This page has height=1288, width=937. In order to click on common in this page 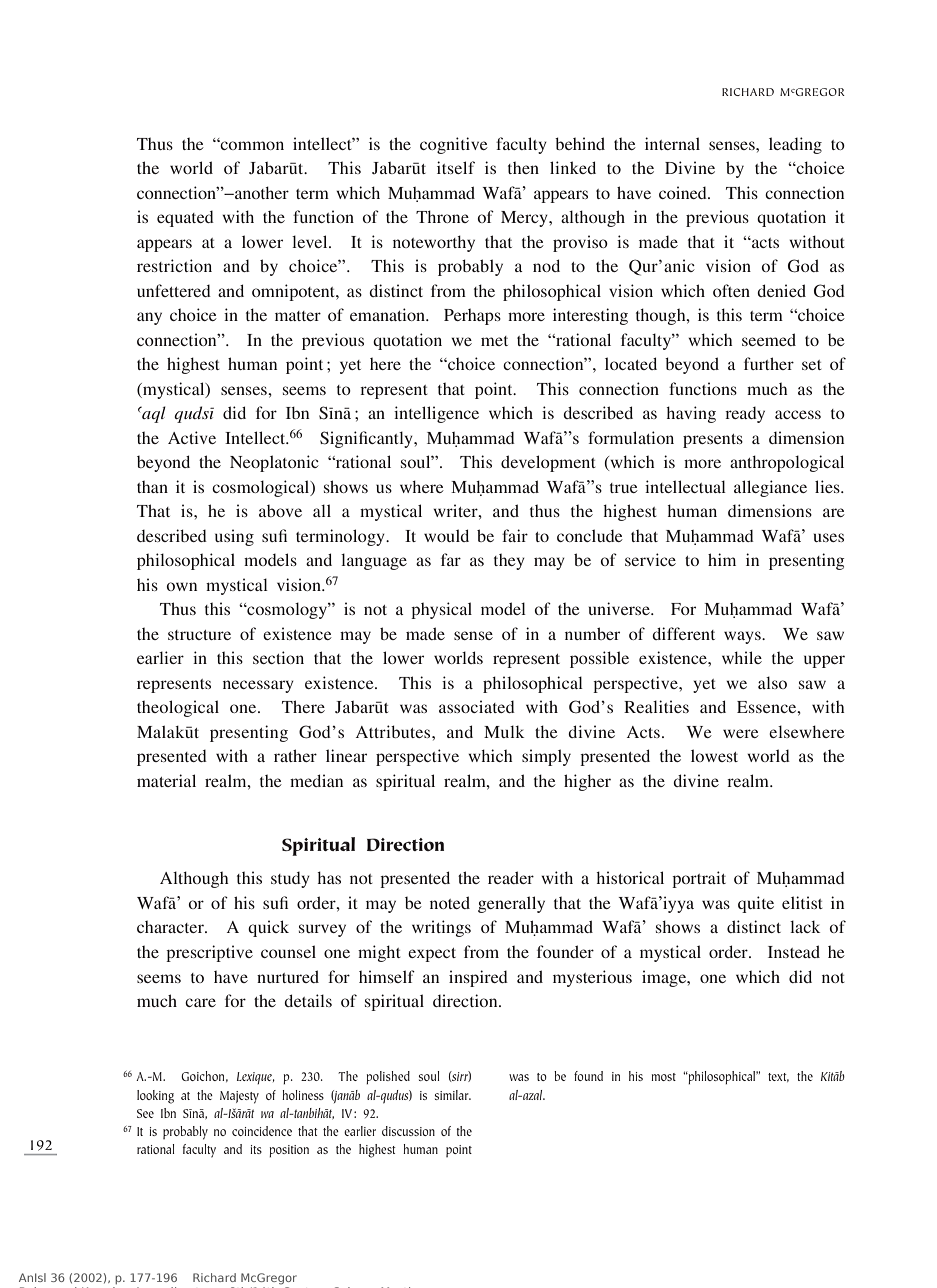, I will do `click(251, 145)`.
